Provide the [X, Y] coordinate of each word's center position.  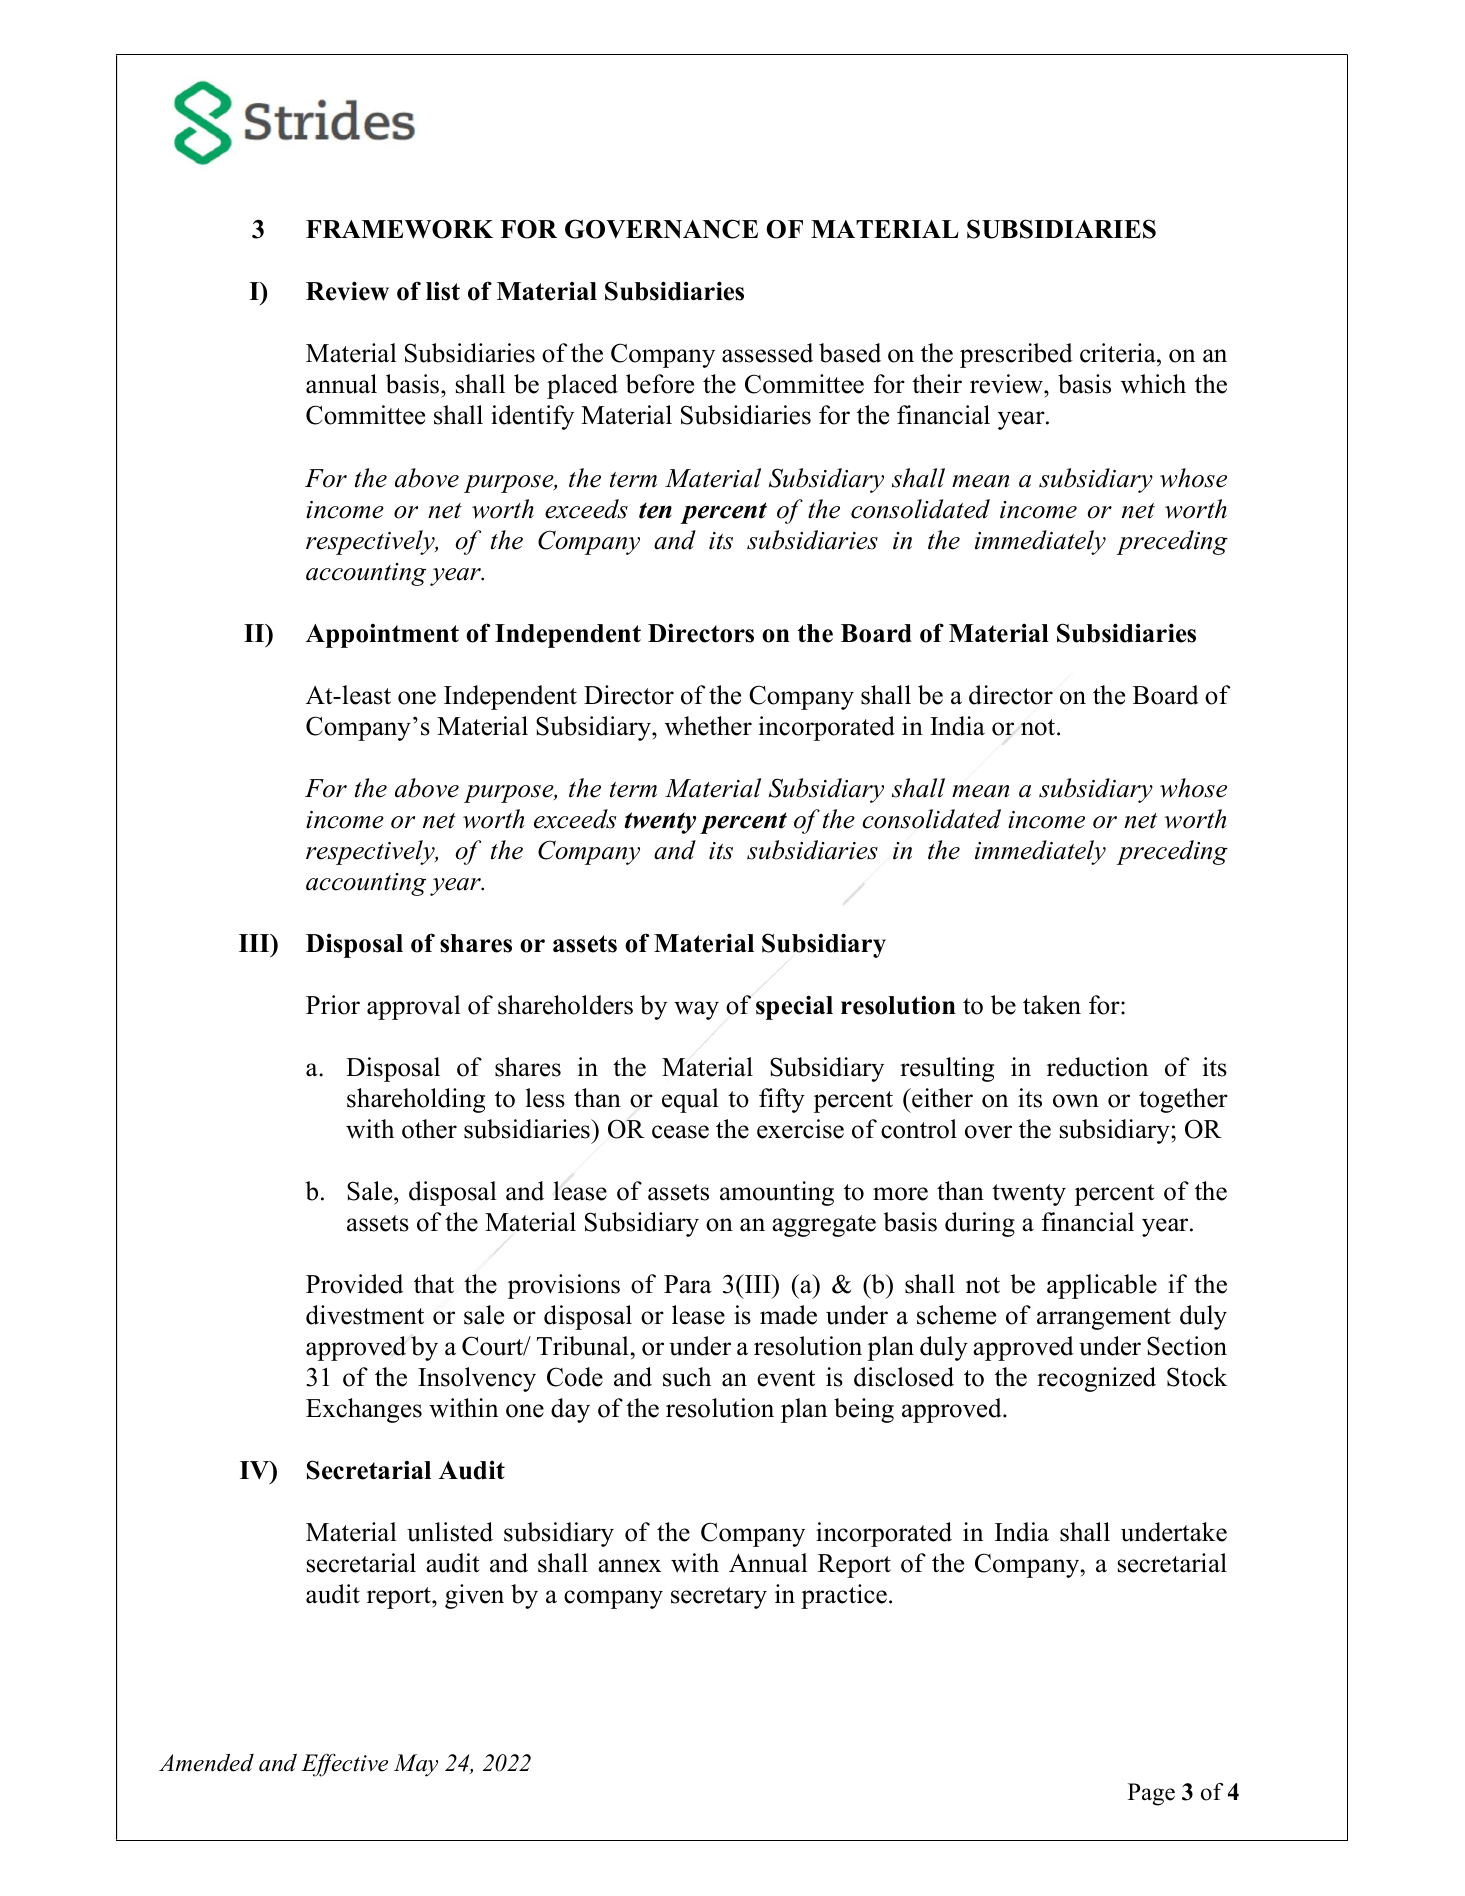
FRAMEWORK [399, 229]
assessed [767, 353]
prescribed [1016, 355]
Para [688, 1284]
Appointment [382, 635]
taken [1052, 1005]
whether [708, 726]
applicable [1102, 1286]
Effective [344, 1765]
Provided [354, 1284]
